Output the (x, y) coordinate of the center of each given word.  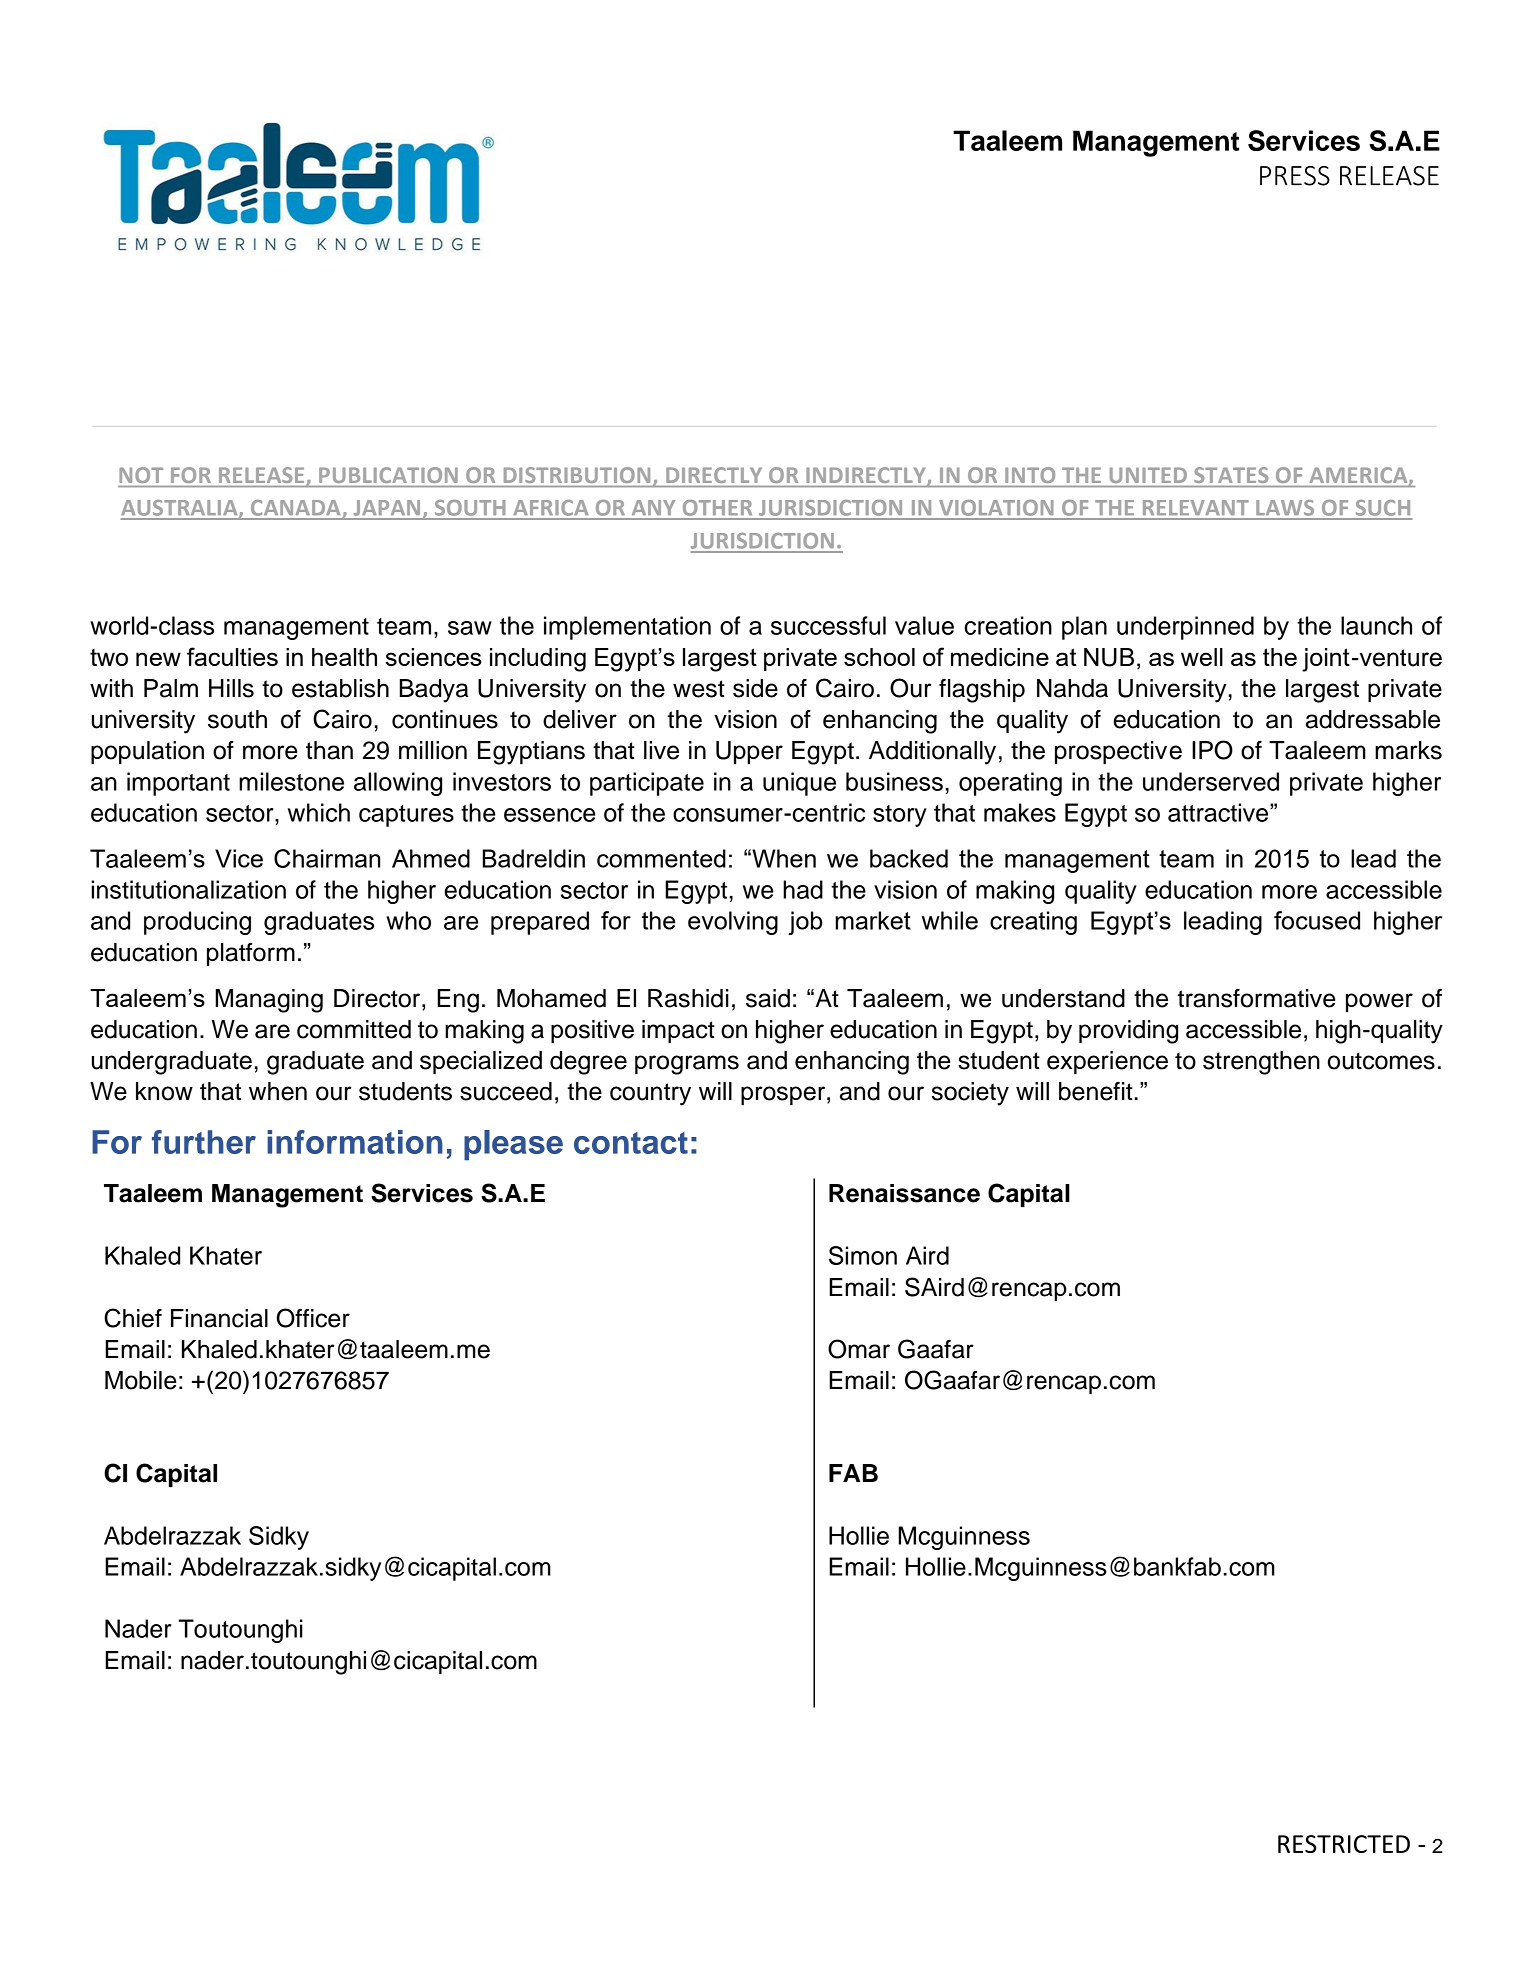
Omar (859, 1349)
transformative (1257, 998)
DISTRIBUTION (577, 475)
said (768, 998)
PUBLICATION (388, 475)
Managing (269, 1001)
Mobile (141, 1380)
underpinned (1185, 628)
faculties (232, 656)
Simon (863, 1255)
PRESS (1295, 176)
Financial (219, 1318)
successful (828, 625)
